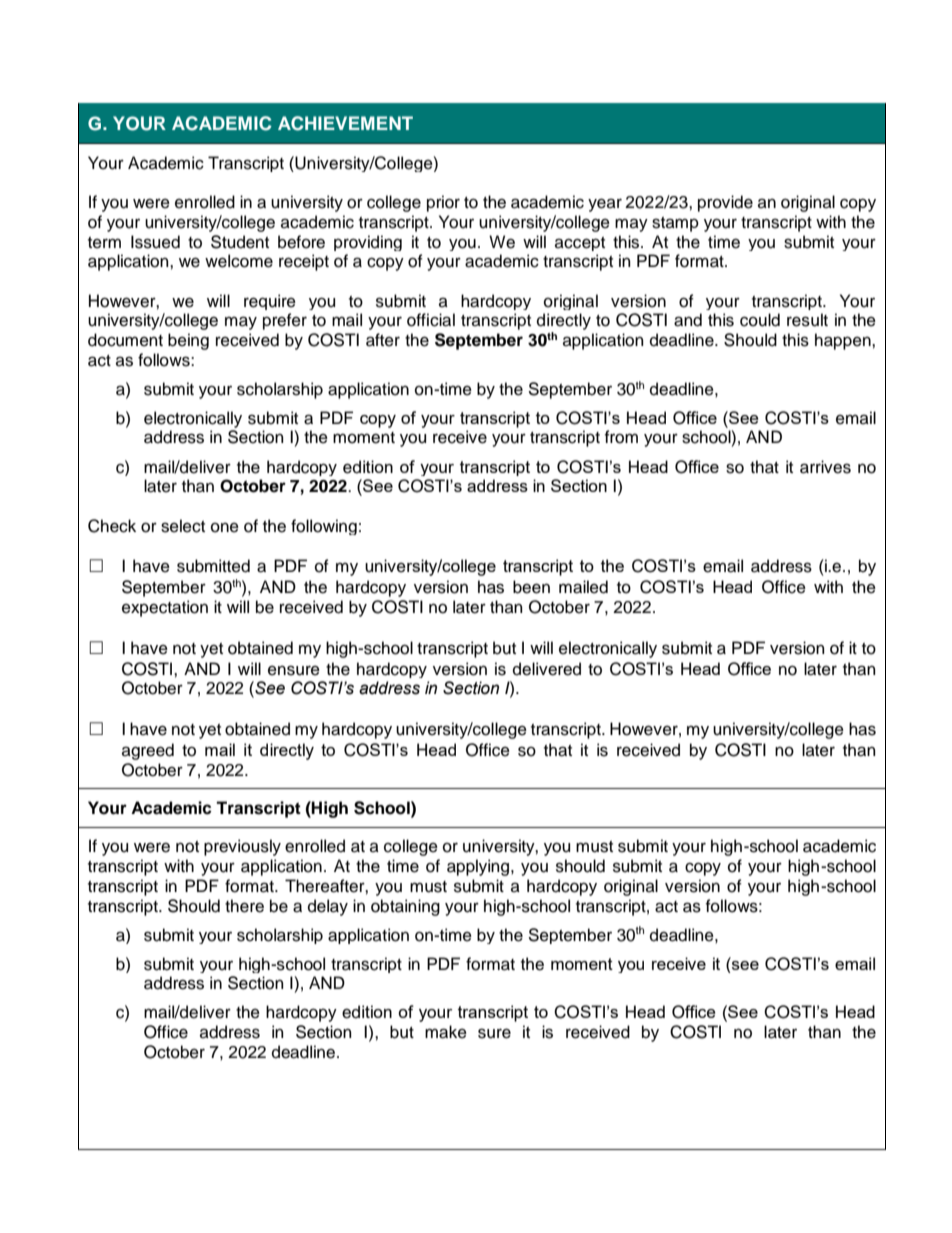  Describe the element at coordinates (328, 907) in the document. I see `delay` at that location.
